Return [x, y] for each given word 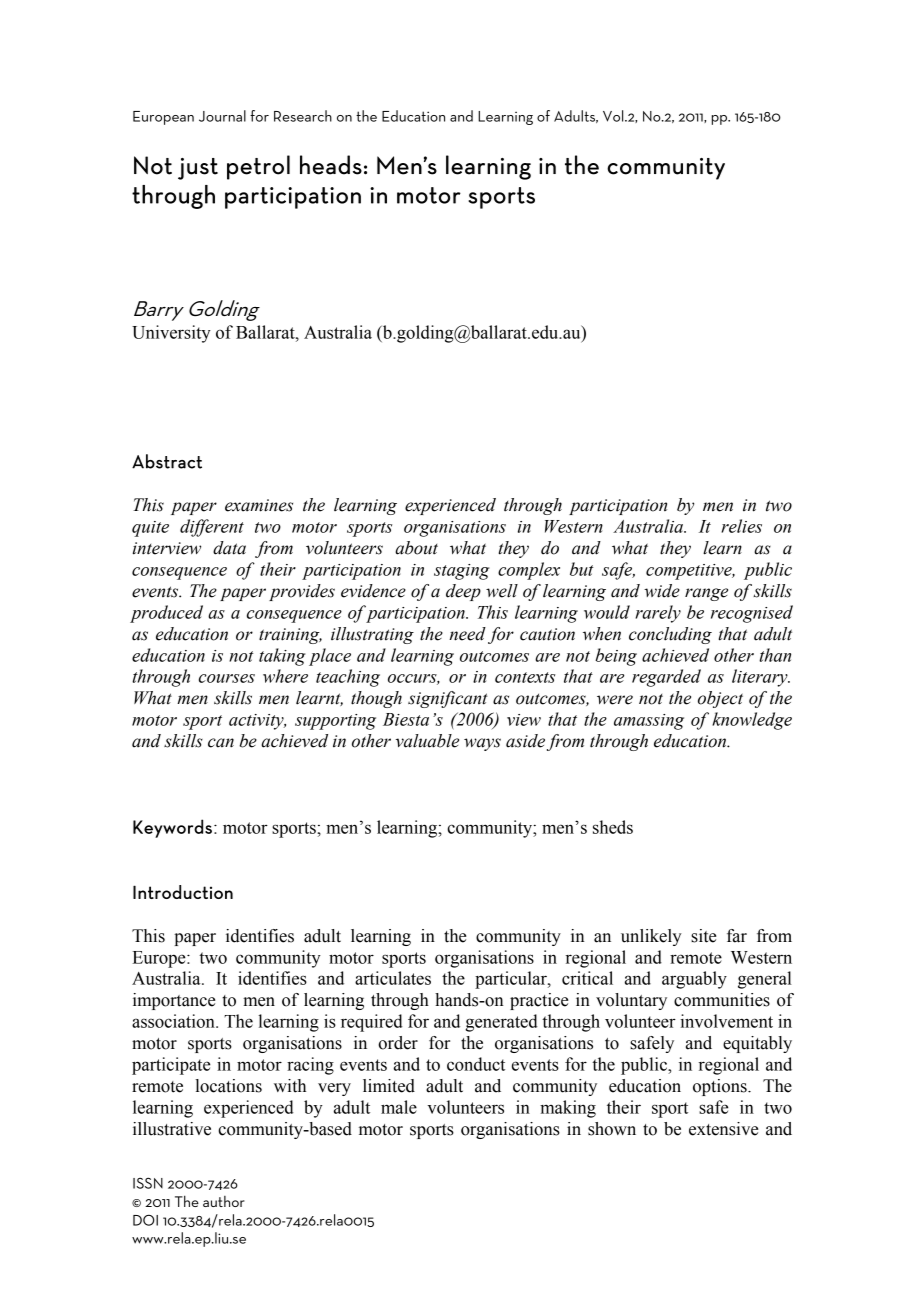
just [198, 169]
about [416, 548]
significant [448, 699]
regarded [666, 678]
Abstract [167, 461]
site [703, 936]
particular [512, 980]
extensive [723, 1129]
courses [227, 678]
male [399, 1107]
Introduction [183, 892]
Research [303, 116]
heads [331, 165]
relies [741, 526]
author [224, 1201]
